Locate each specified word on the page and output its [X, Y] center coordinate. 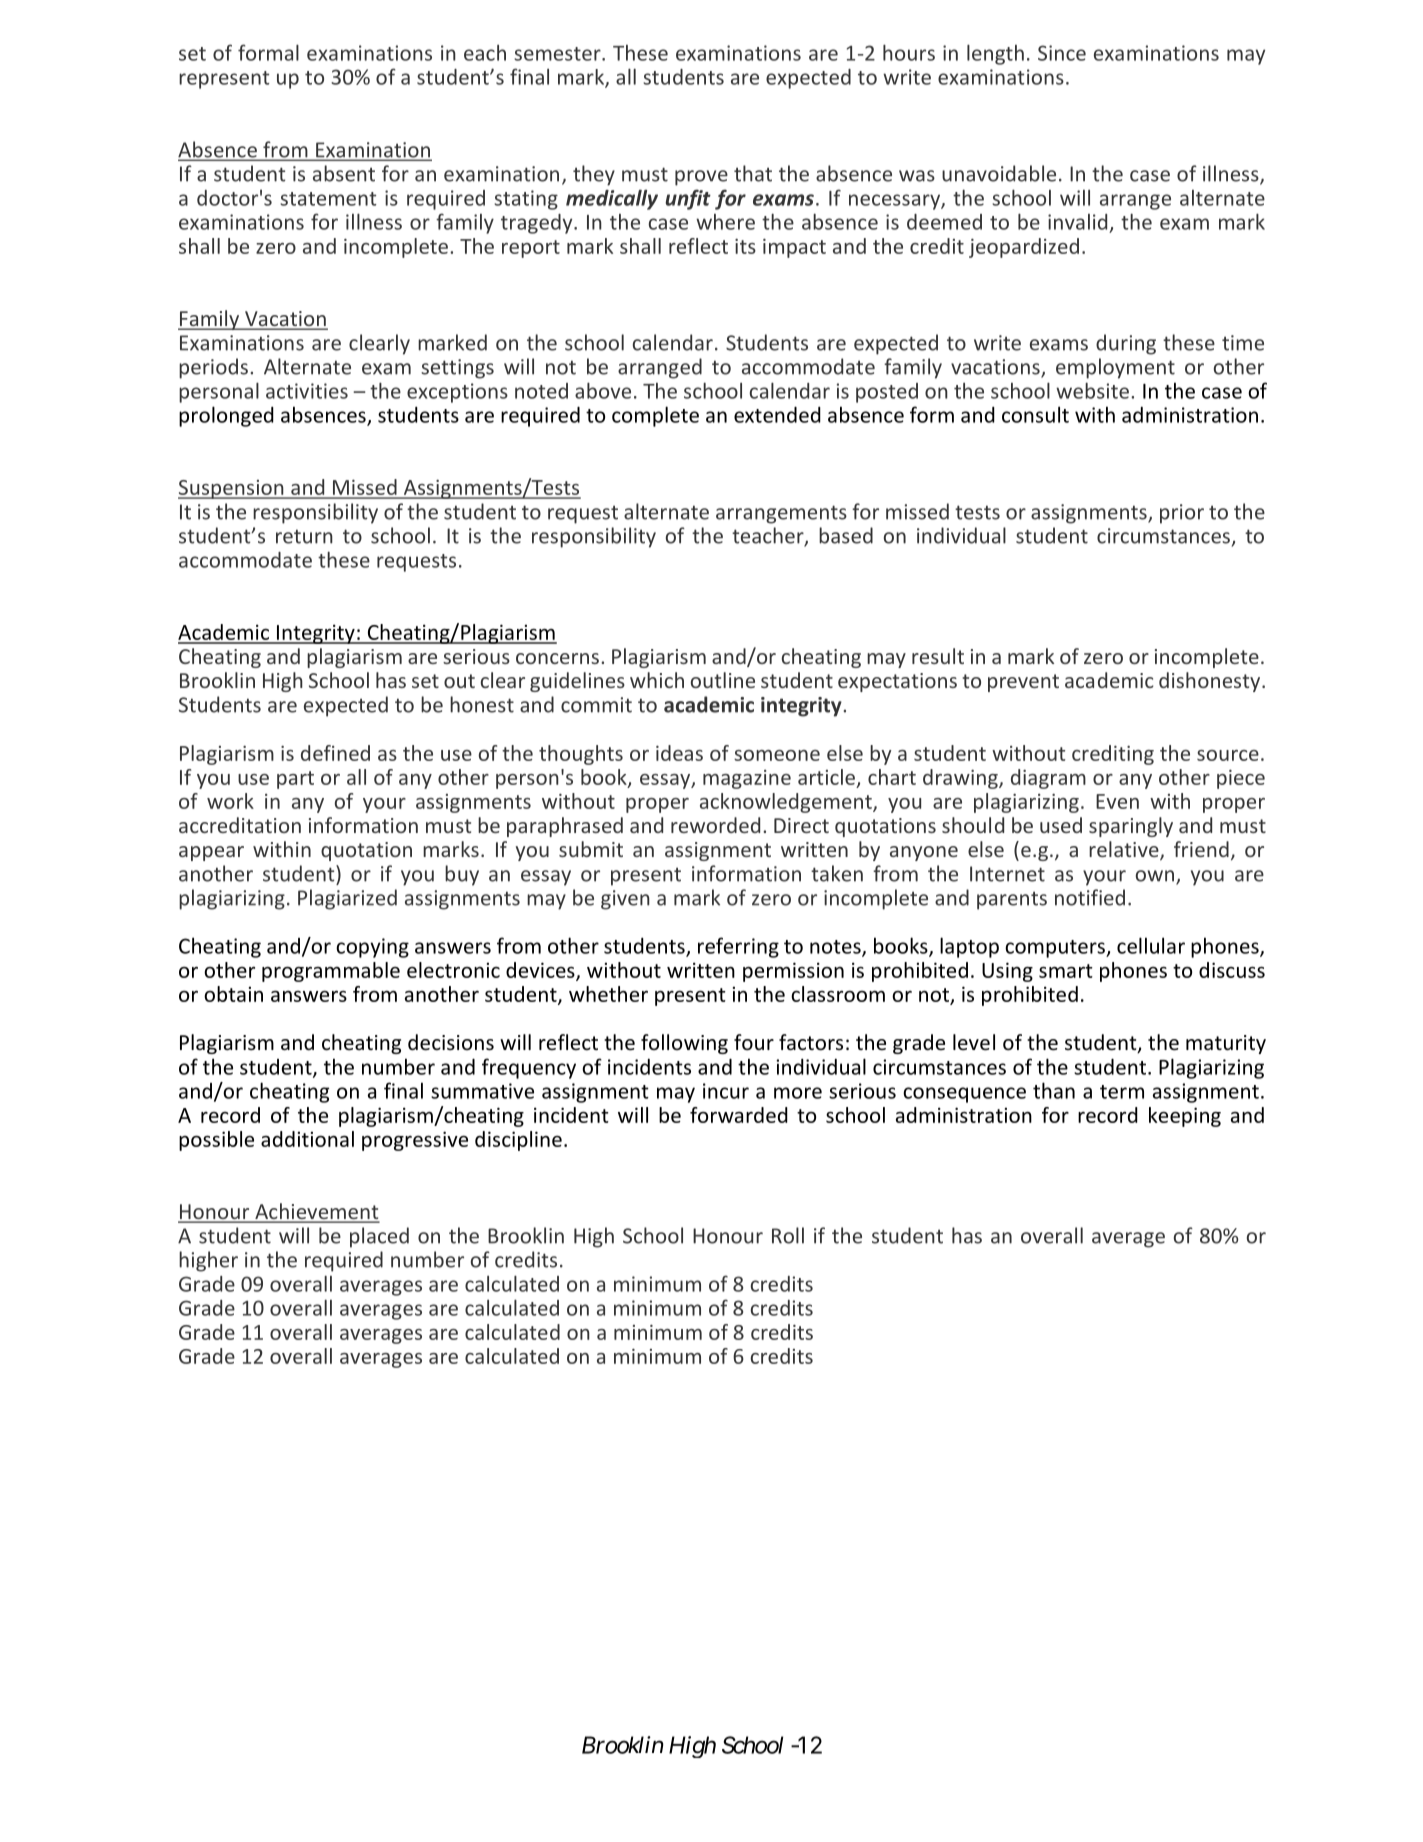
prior [1182, 514]
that [753, 173]
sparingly [1131, 827]
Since [1062, 53]
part [295, 780]
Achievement [316, 1212]
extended [777, 414]
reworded [715, 825]
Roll [788, 1235]
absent [344, 173]
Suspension [232, 489]
